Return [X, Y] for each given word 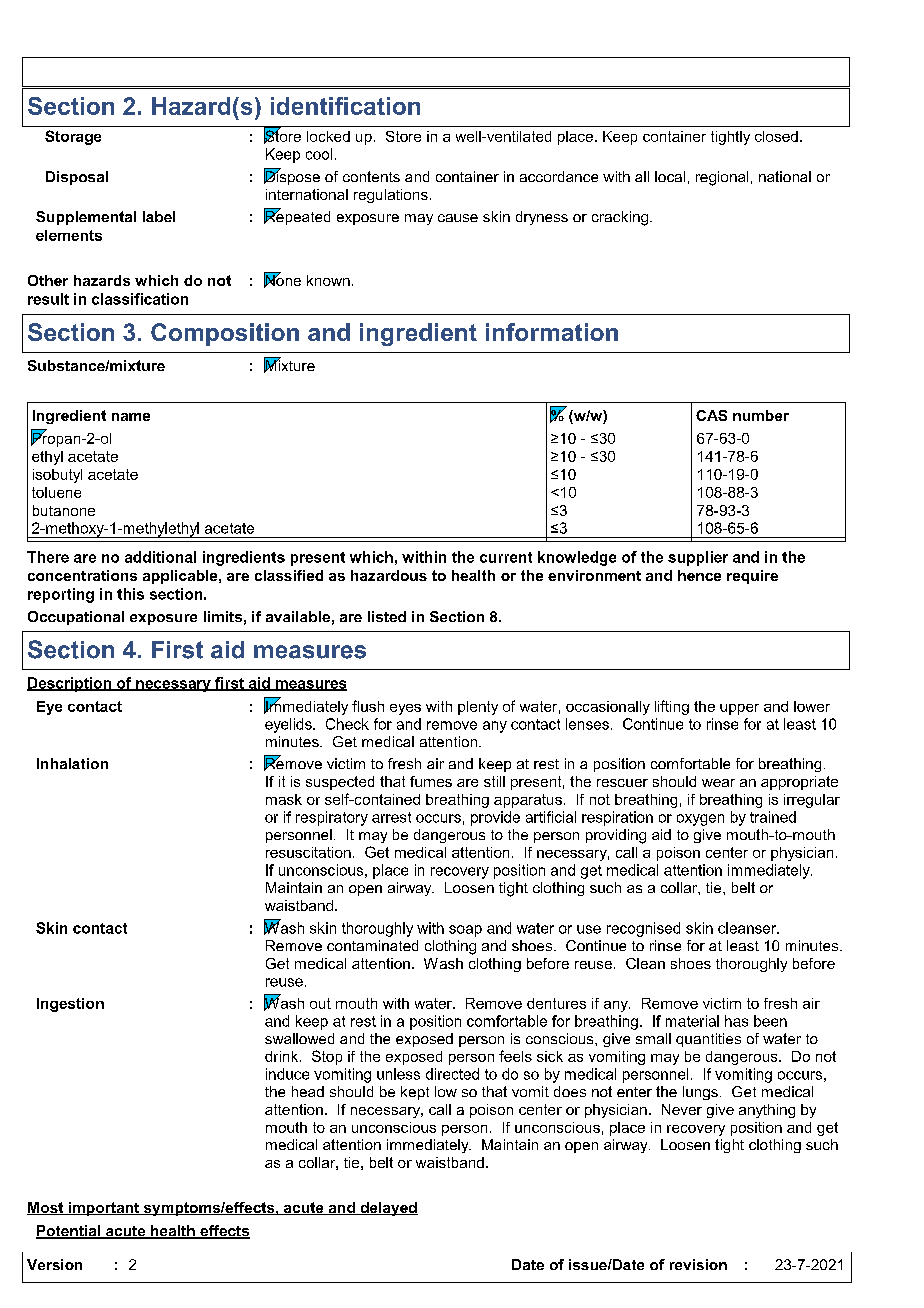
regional [722, 178]
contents [371, 176]
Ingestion [70, 1005]
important [103, 1209]
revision [698, 1264]
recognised [643, 929]
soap [465, 931]
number [761, 415]
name [131, 417]
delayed [388, 1209]
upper [739, 709]
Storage [73, 137]
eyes [405, 709]
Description [70, 684]
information [552, 332]
